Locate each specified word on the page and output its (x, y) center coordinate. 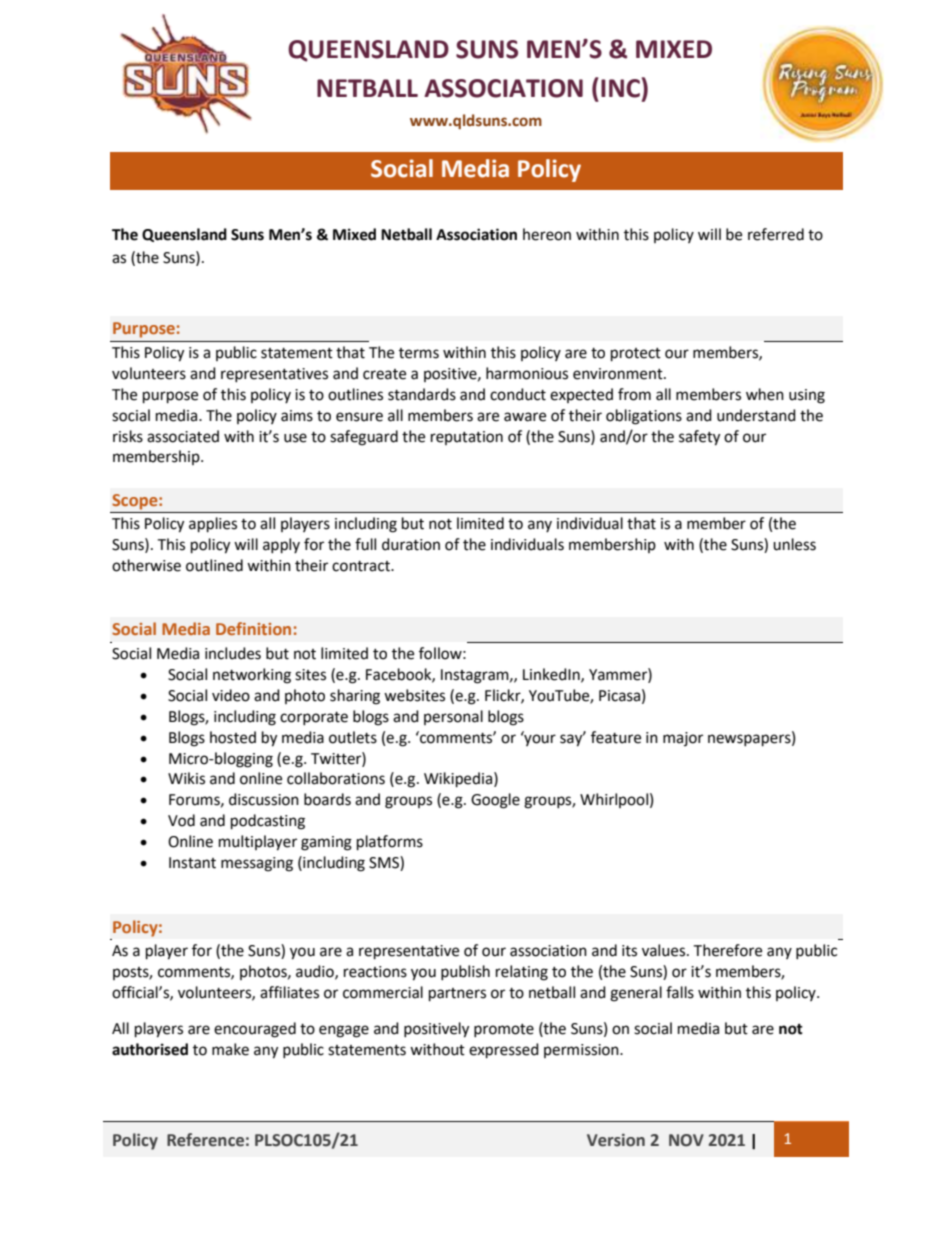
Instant (192, 863)
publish (465, 972)
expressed (504, 1051)
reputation (467, 438)
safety (699, 438)
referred (776, 234)
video (231, 695)
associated (183, 436)
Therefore (727, 950)
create (384, 374)
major (683, 739)
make (230, 1049)
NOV (686, 1140)
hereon (547, 234)
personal (453, 717)
